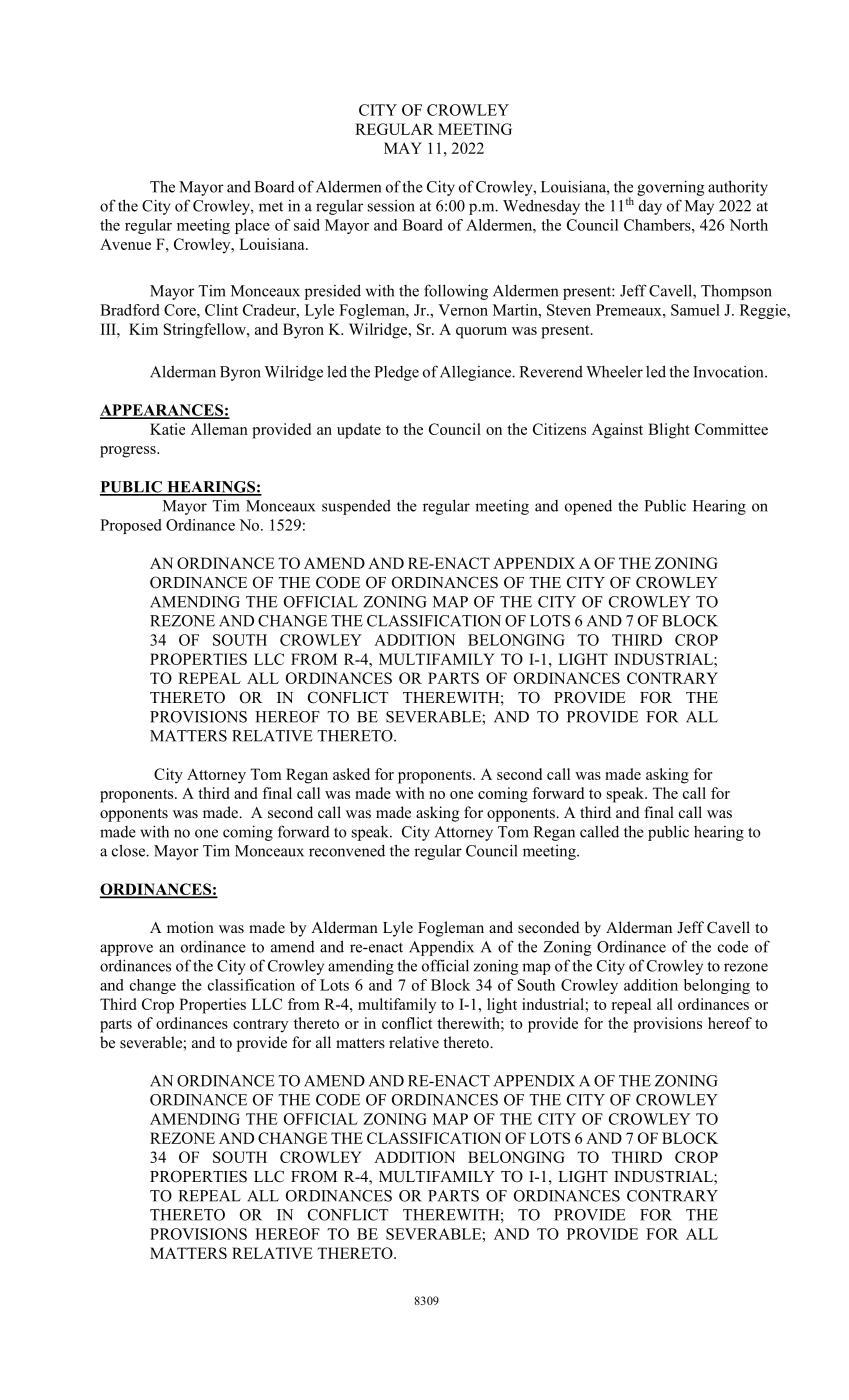 Image resolution: width=849 pixels, height=1400 pixels. Describe the element at coordinates (190, 927) in the document. I see `motion` at that location.
